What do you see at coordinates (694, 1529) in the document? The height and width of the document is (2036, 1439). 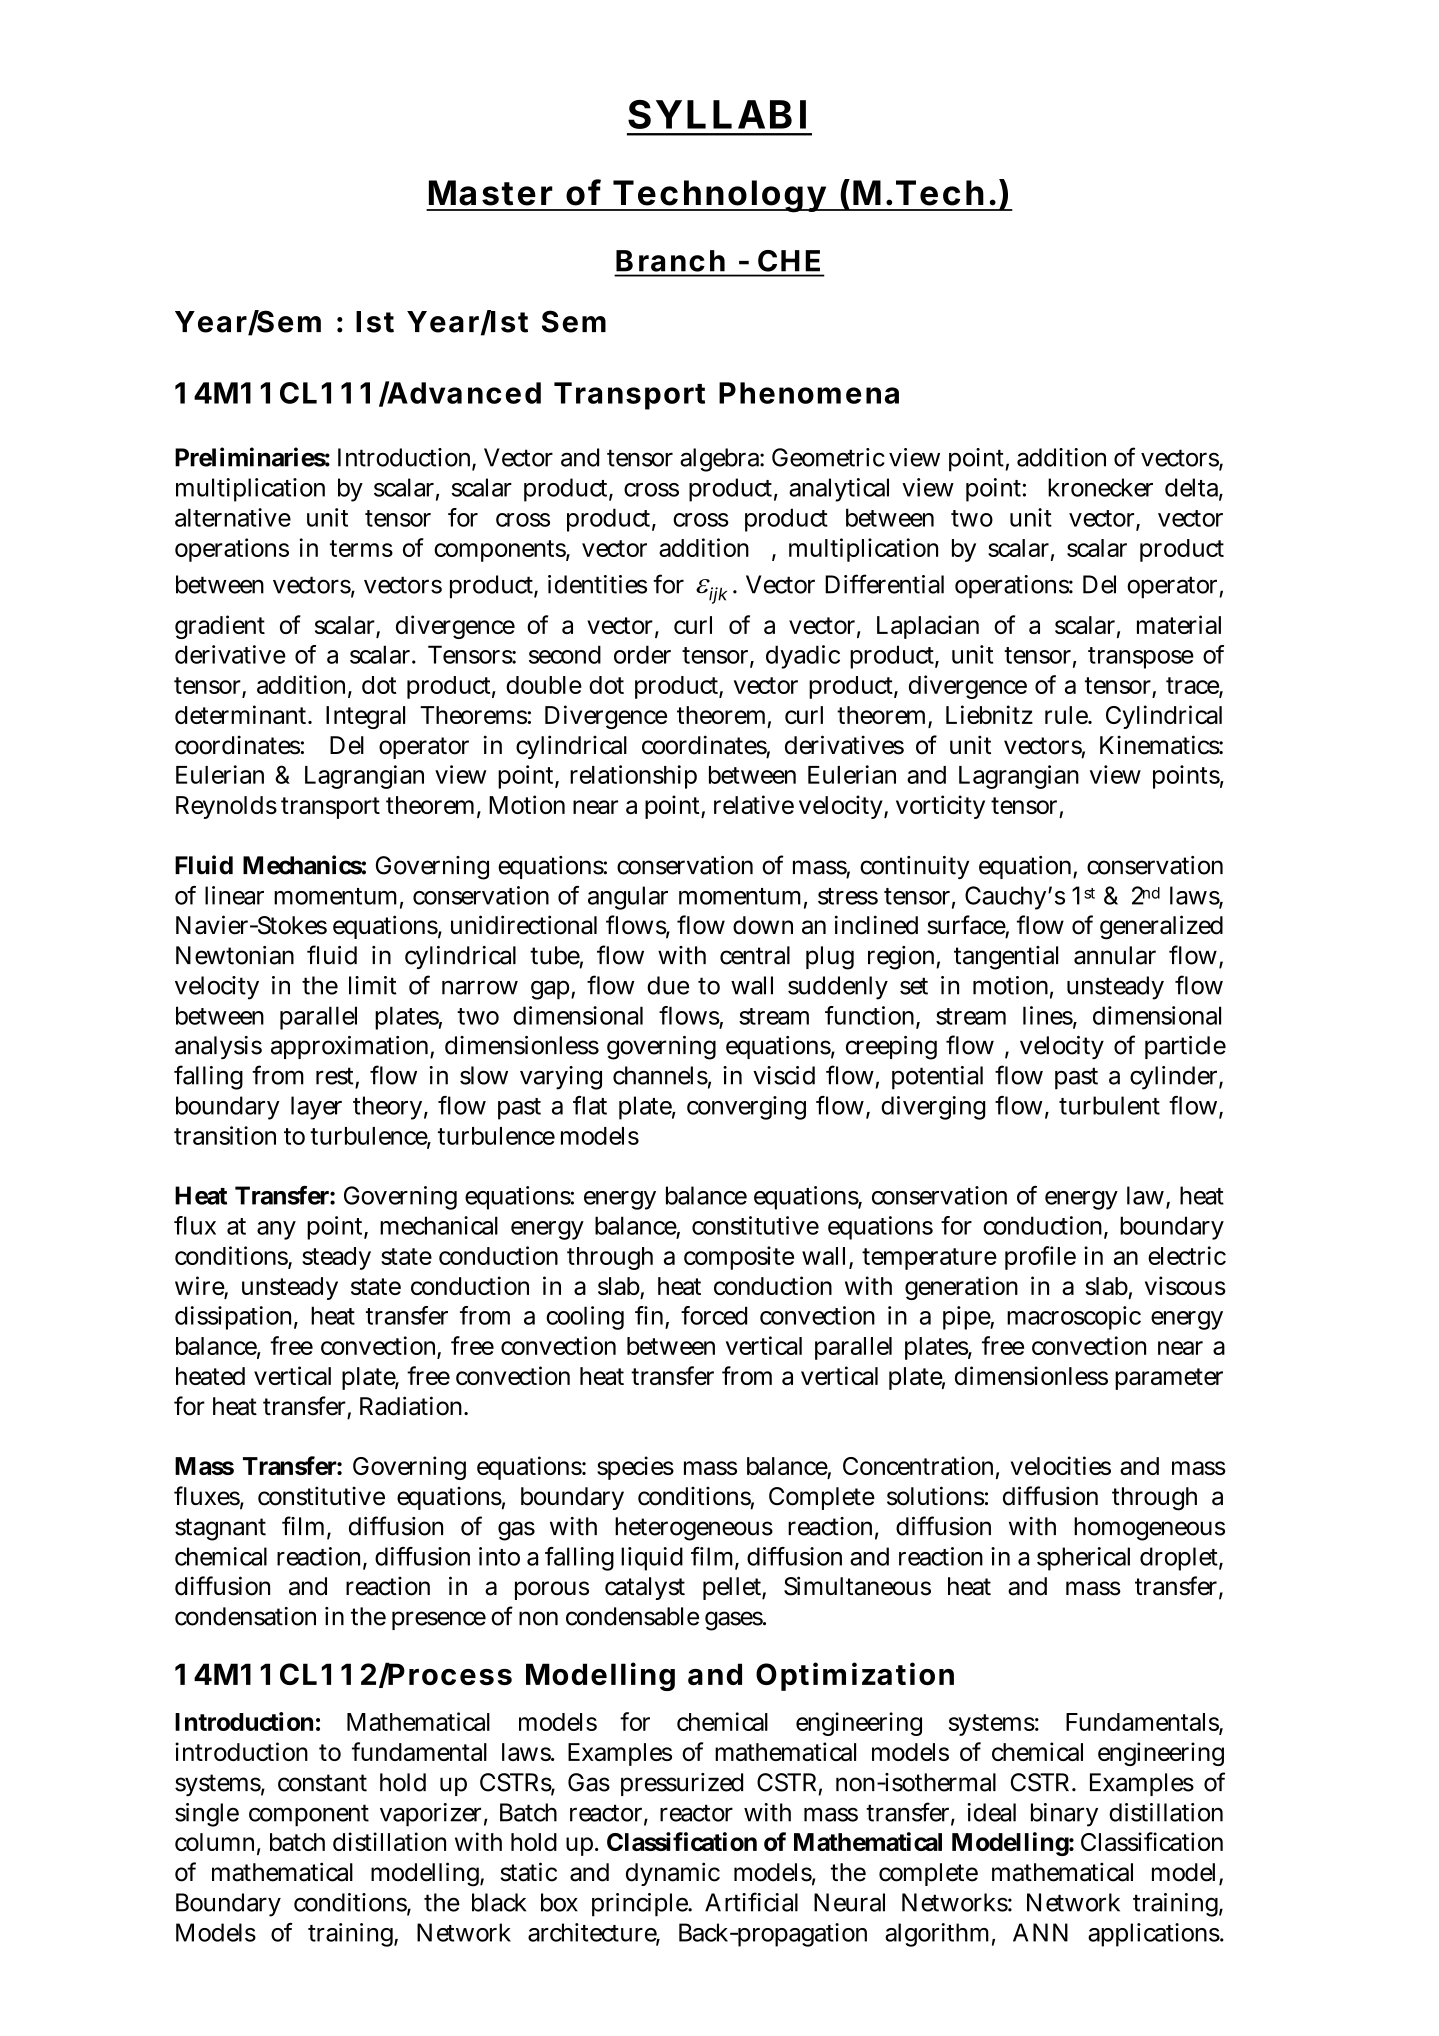 I see `heterogeneous` at bounding box center [694, 1529].
